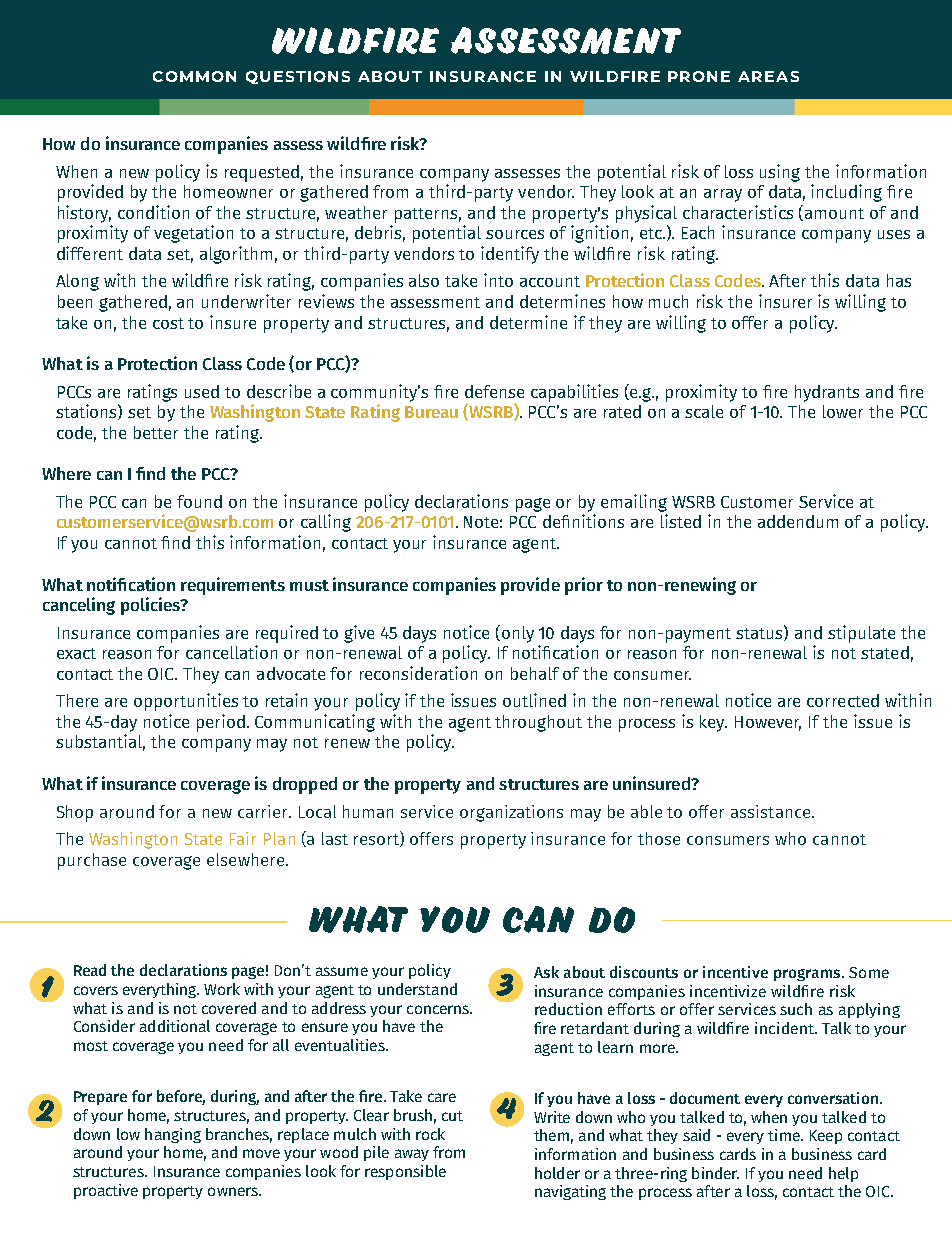 The width and height of the document is (952, 1233). I want to click on Fair, so click(243, 838).
